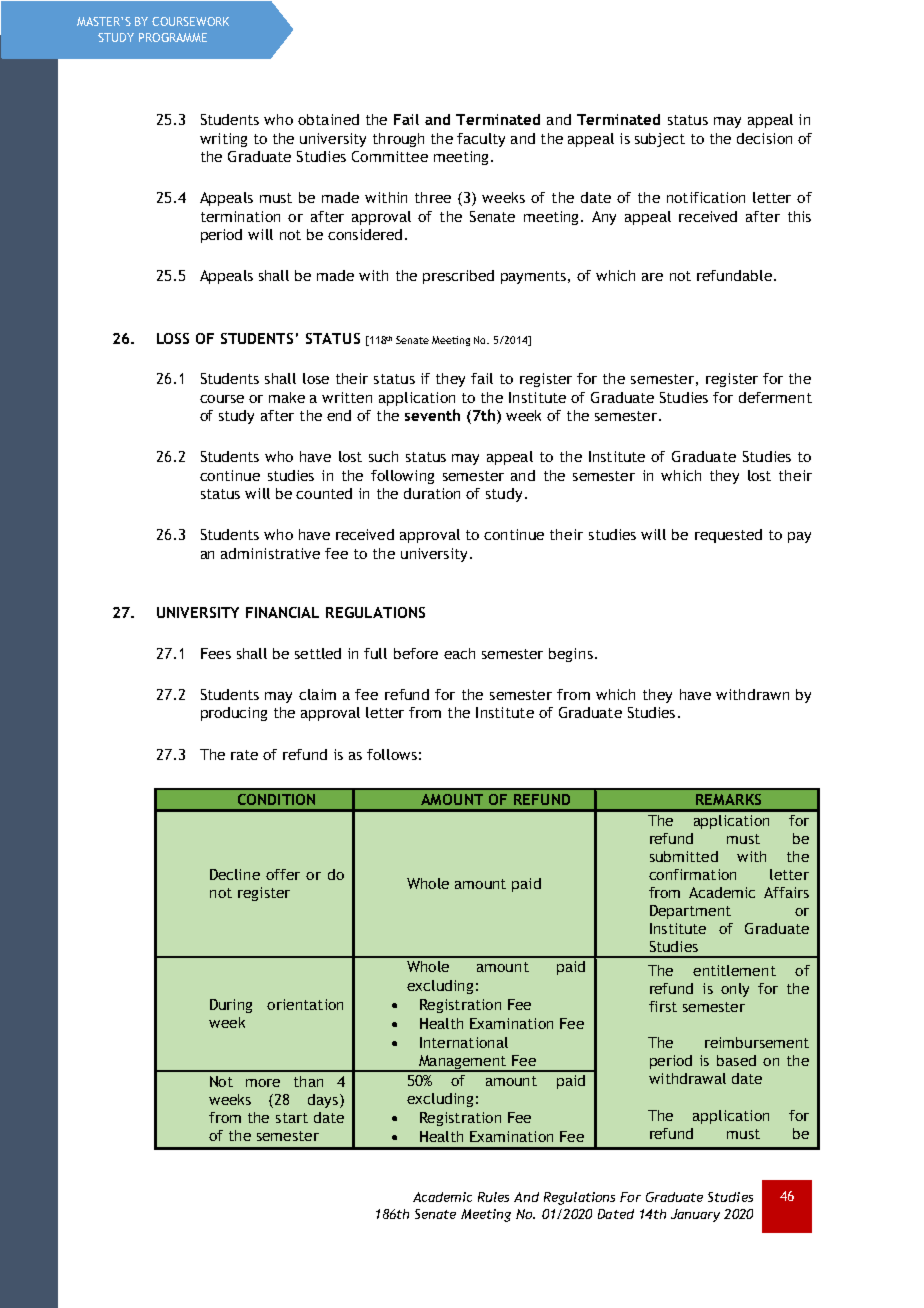 This screenshot has width=924, height=1308. I want to click on each, so click(459, 653).
